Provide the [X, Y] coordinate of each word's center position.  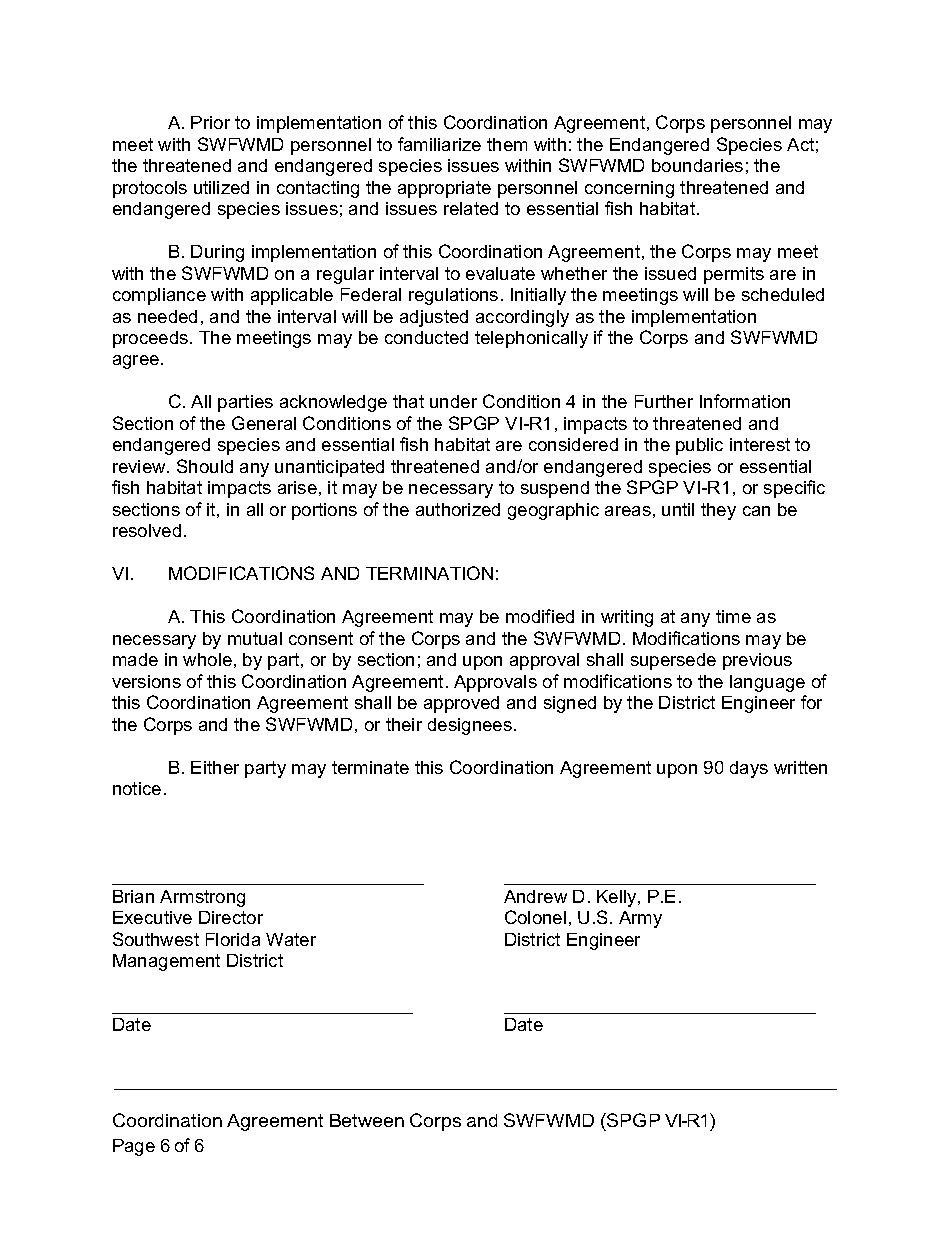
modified [540, 616]
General [264, 423]
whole [207, 659]
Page [134, 1147]
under [453, 401]
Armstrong [202, 898]
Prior [210, 122]
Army [640, 919]
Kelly [618, 898]
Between [367, 1120]
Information [745, 401]
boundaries [697, 165]
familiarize [439, 144]
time [733, 616]
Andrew [535, 896]
